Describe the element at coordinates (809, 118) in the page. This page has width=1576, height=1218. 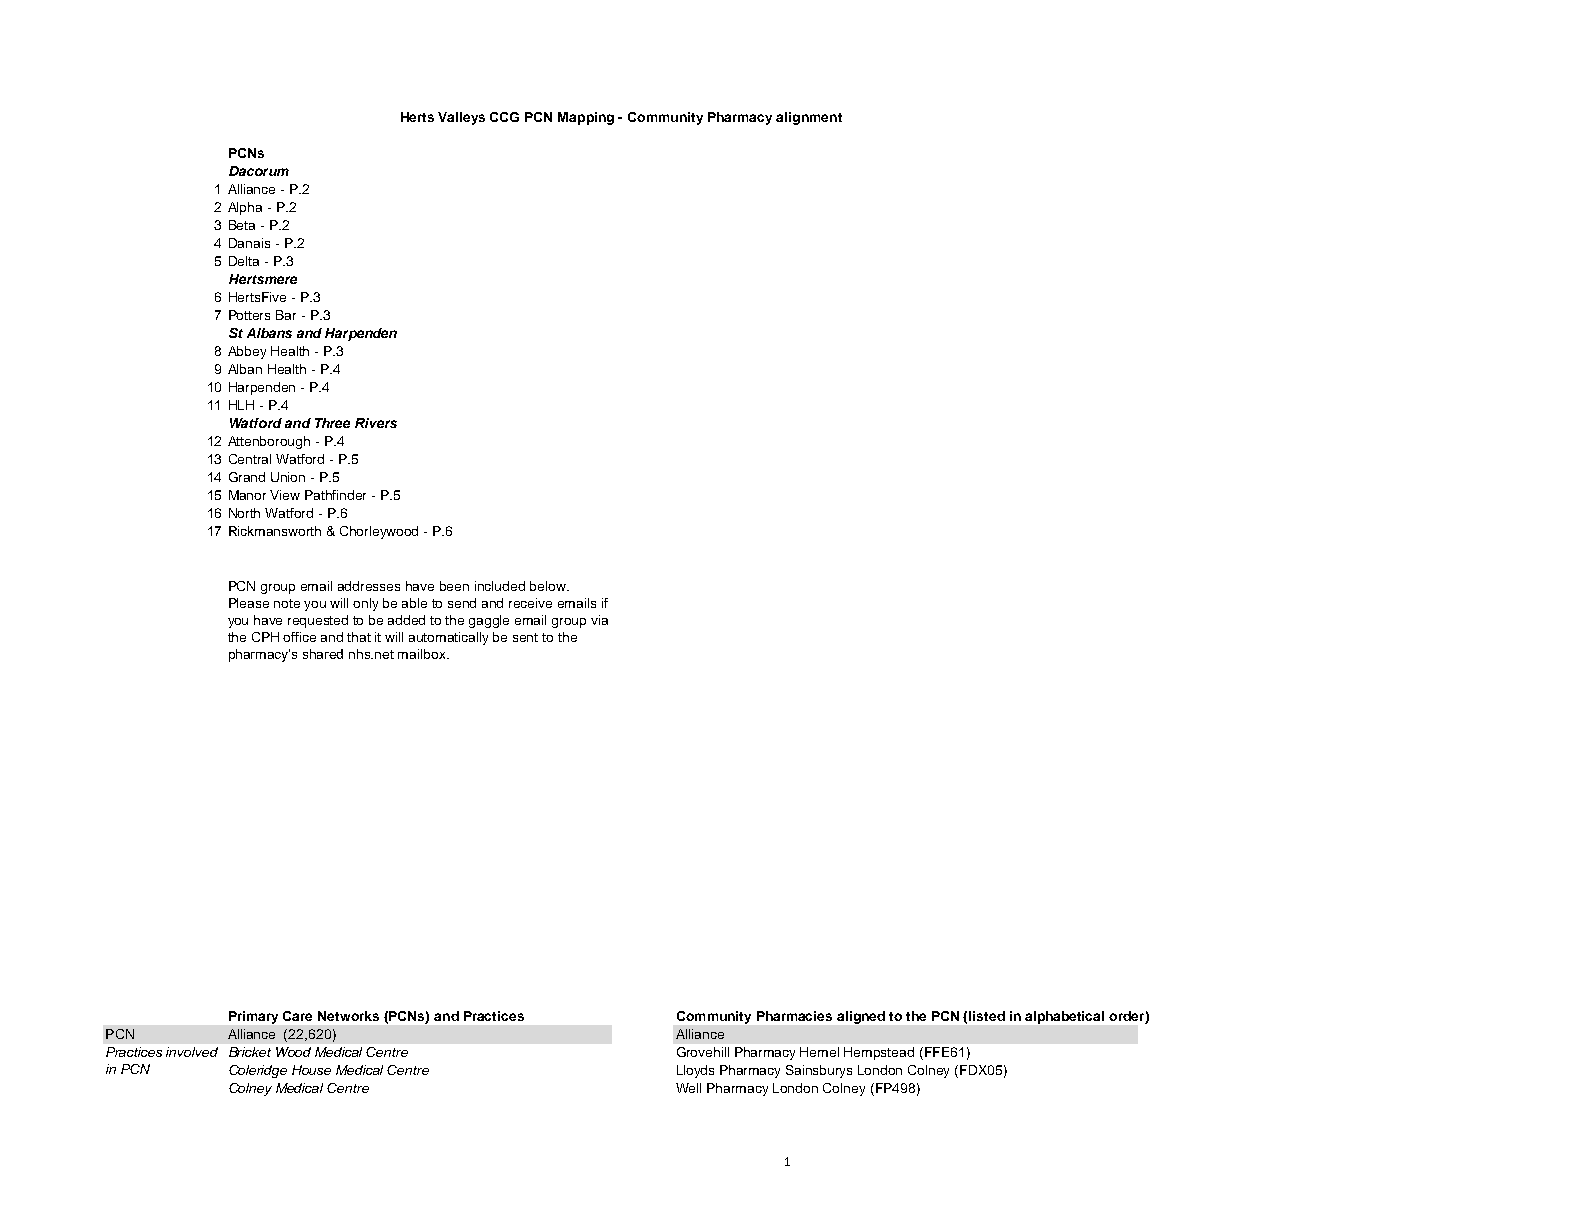
I see `alignment` at that location.
